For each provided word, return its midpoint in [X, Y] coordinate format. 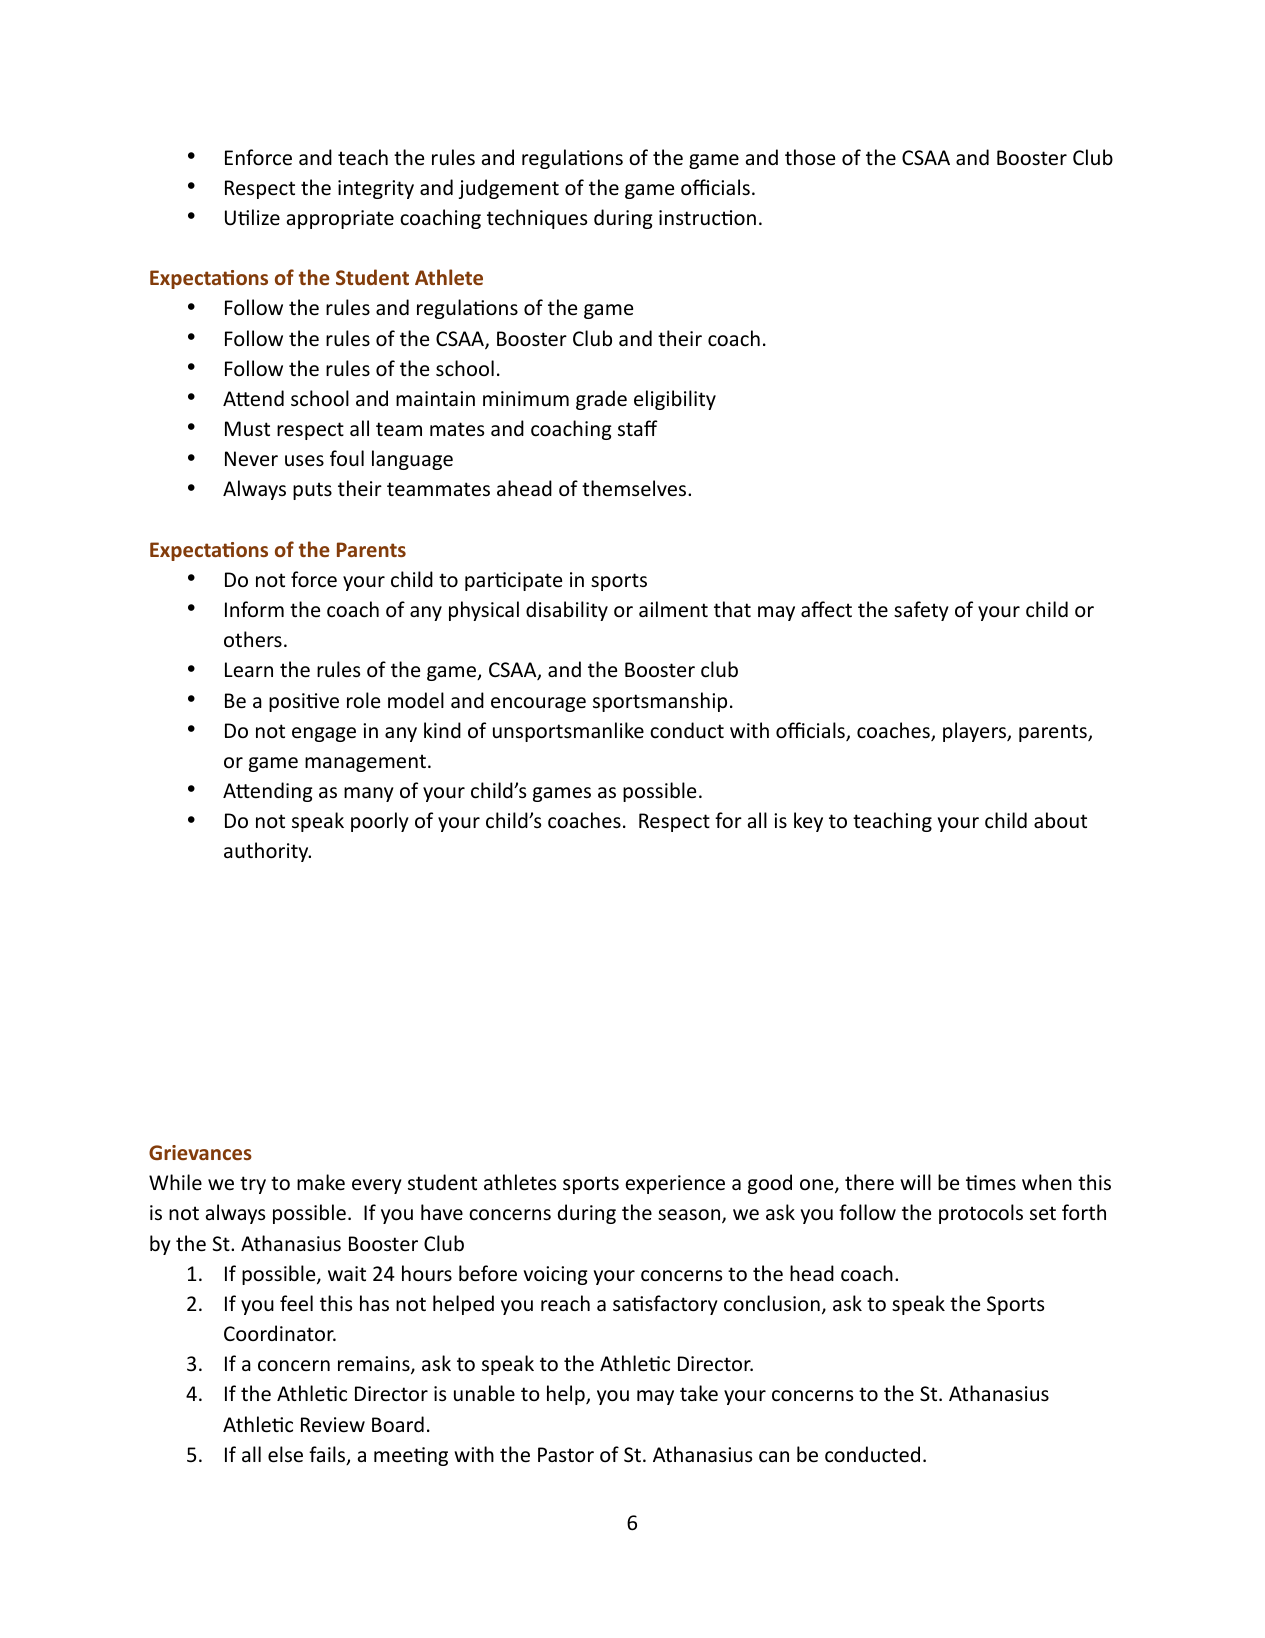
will [915, 1182]
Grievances [200, 1152]
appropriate [340, 219]
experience [675, 1184]
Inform [254, 609]
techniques [537, 219]
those [810, 157]
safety [921, 611]
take [699, 1393]
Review [333, 1425]
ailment [673, 609]
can [774, 1457]
